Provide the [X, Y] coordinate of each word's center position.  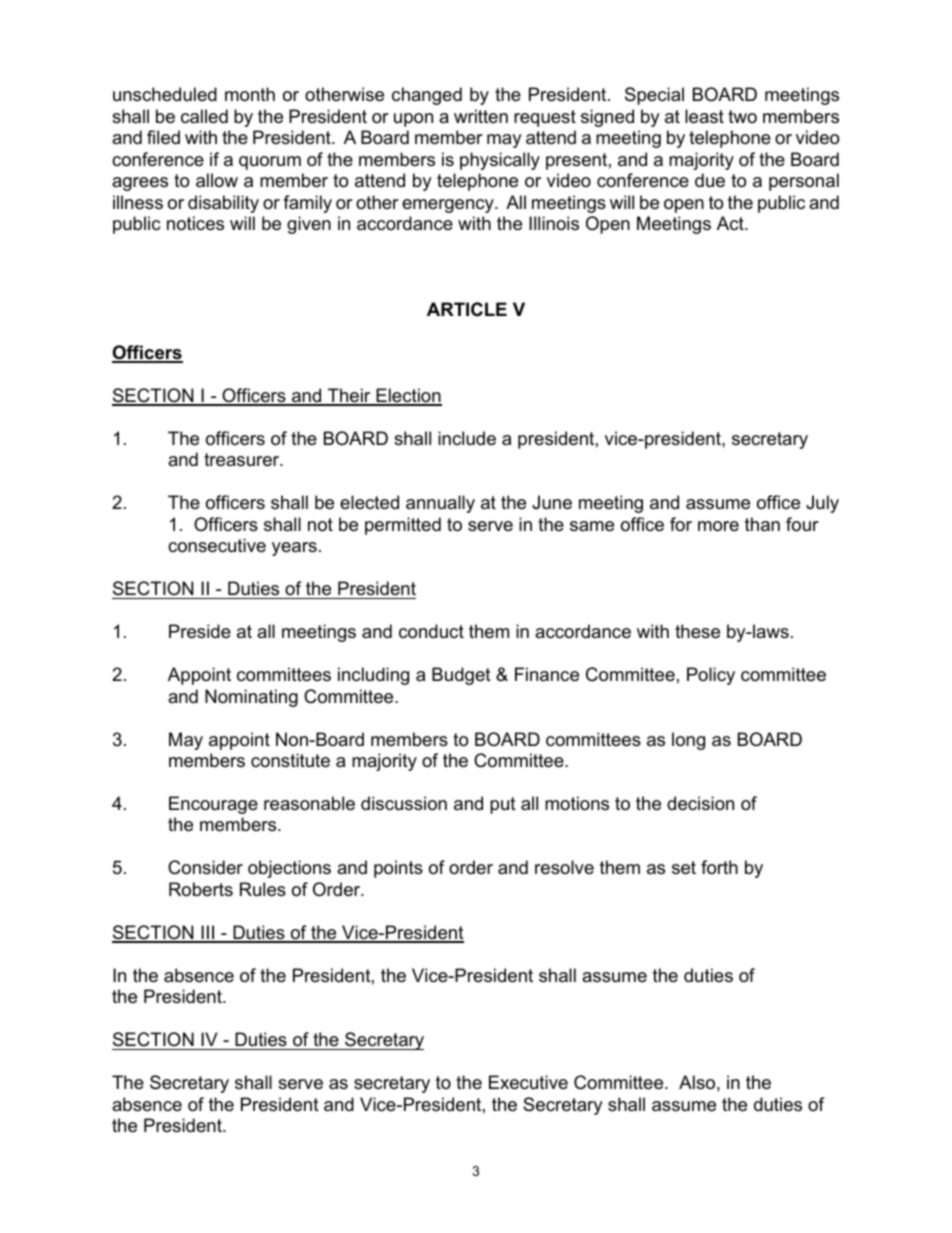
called [204, 116]
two [742, 116]
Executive [528, 1082]
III [207, 933]
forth [719, 867]
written [481, 116]
